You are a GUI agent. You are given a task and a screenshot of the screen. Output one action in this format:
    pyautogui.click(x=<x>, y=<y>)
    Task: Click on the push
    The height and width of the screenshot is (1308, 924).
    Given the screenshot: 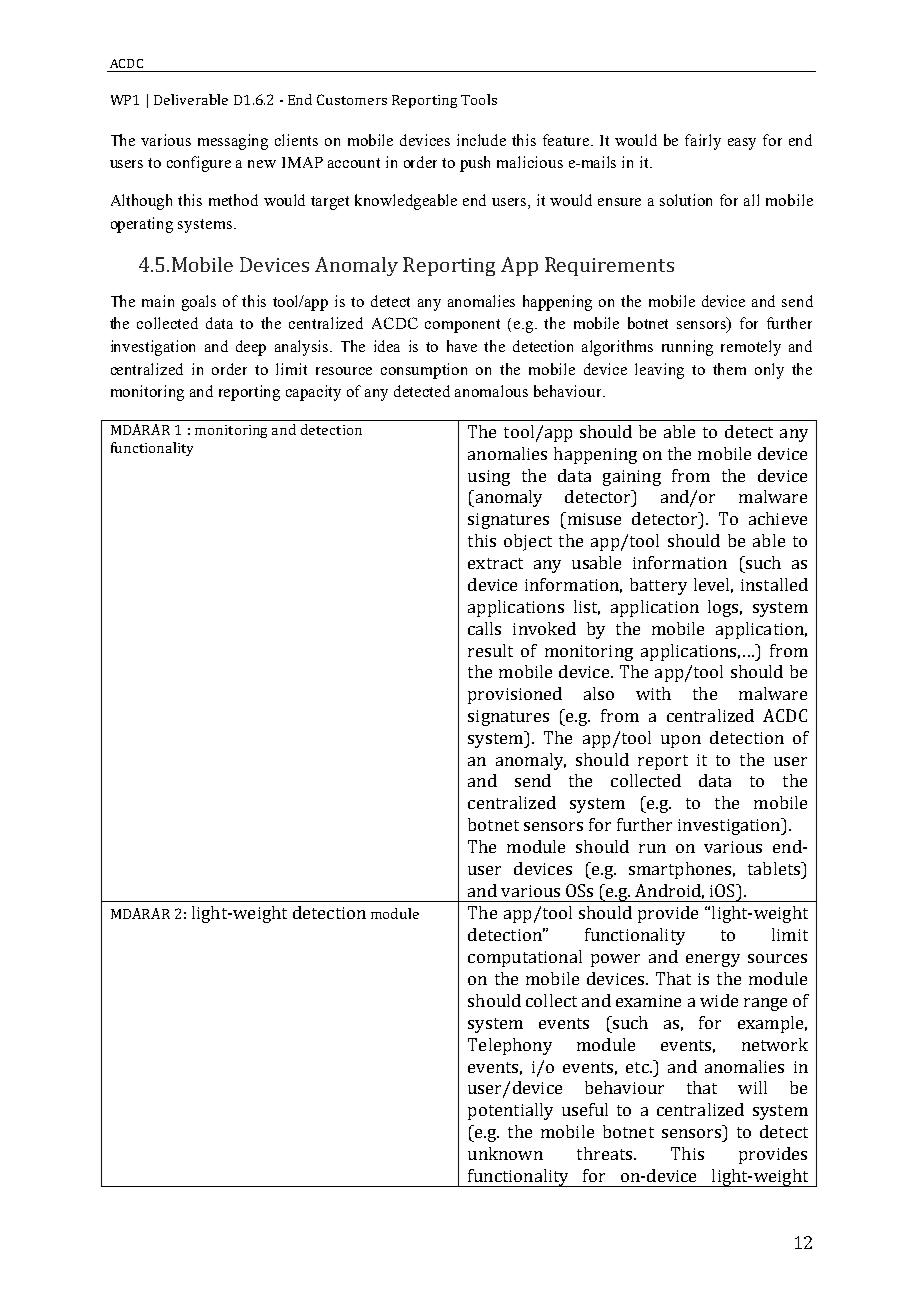 What is the action you would take?
    pyautogui.click(x=475, y=164)
